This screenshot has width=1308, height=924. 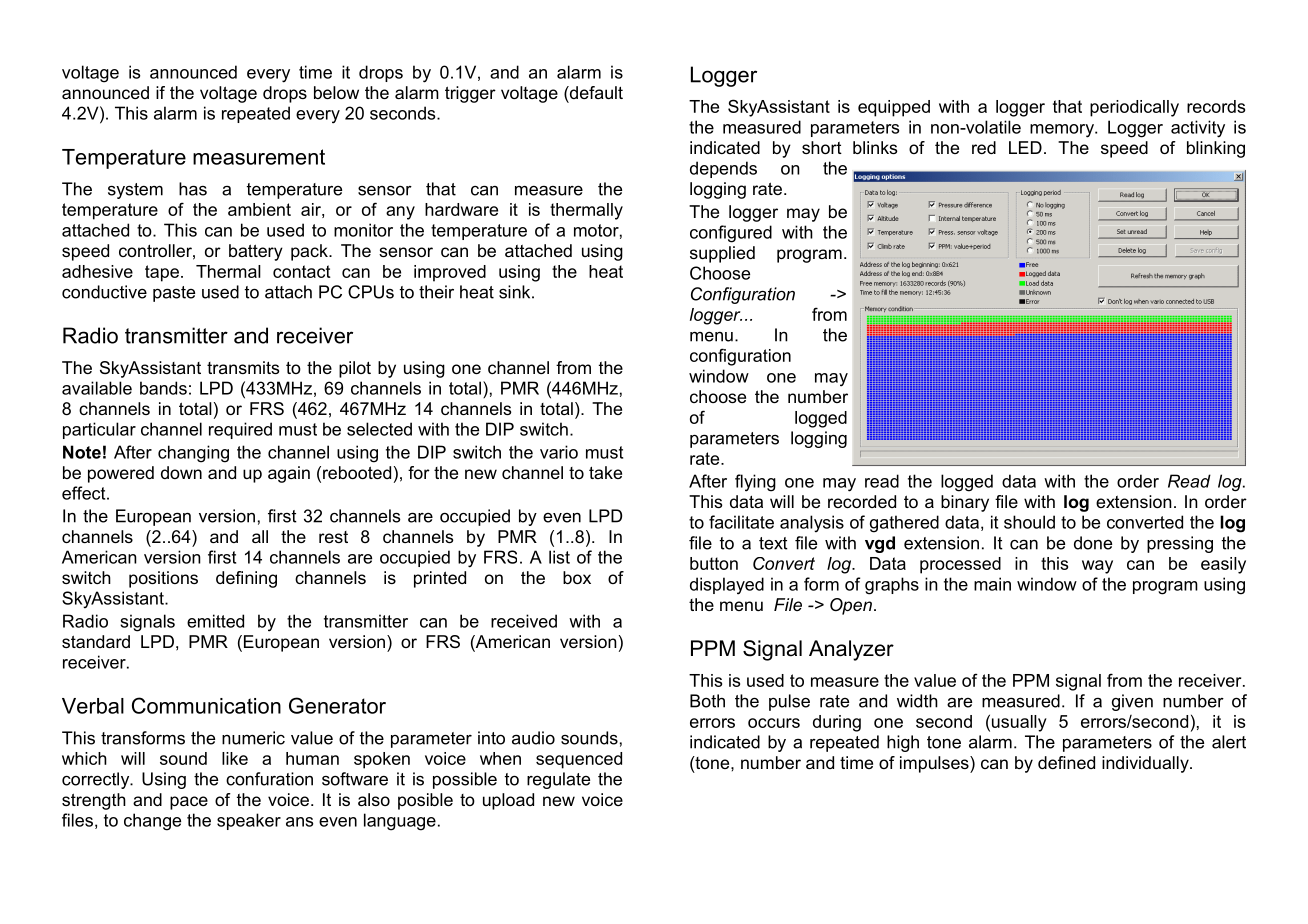 I want to click on paste, so click(x=174, y=294).
